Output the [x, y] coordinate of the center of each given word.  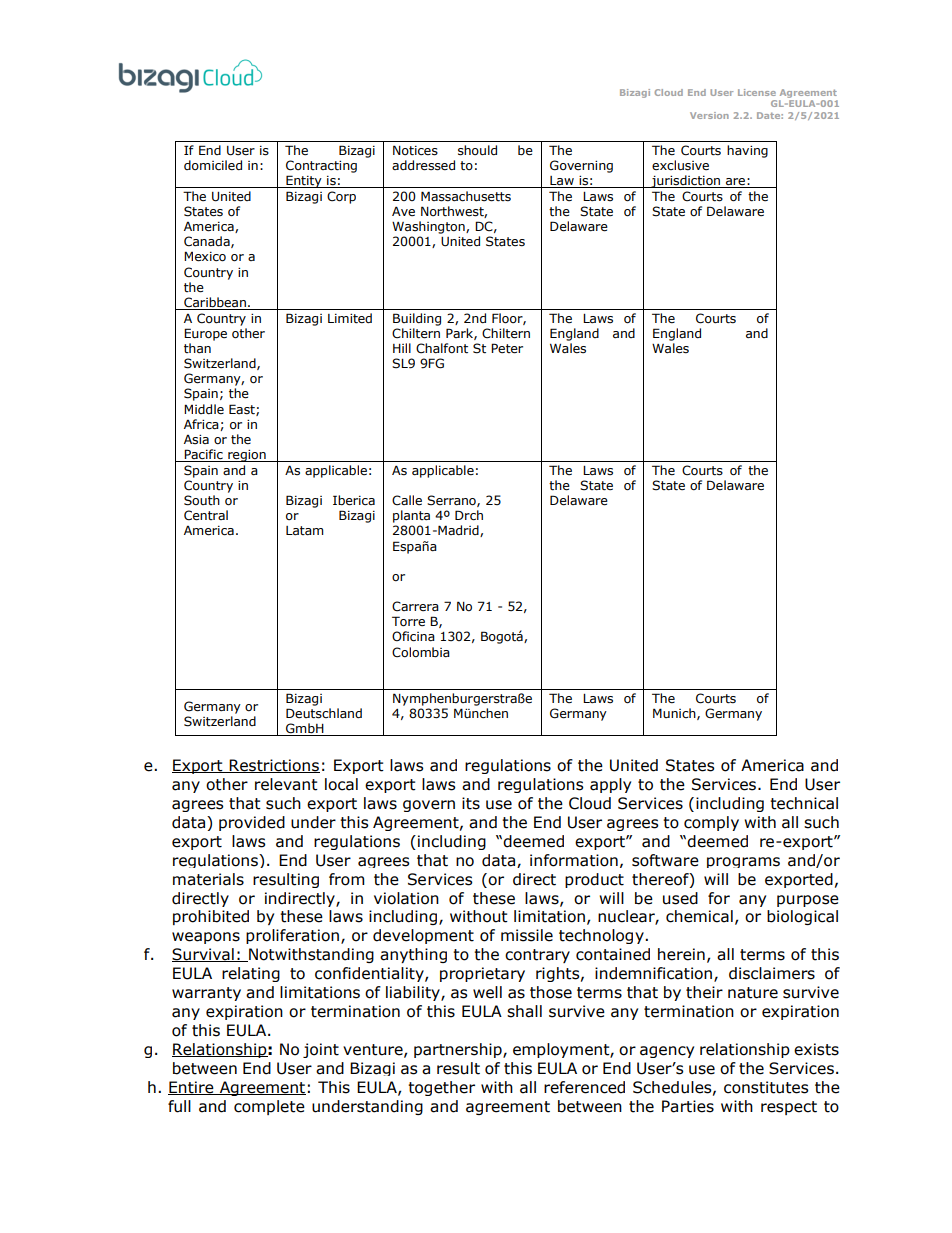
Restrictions [274, 766]
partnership [459, 1050]
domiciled [213, 165]
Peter [507, 348]
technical [804, 803]
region [247, 456]
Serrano [452, 501]
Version [709, 115]
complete [269, 1107]
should [477, 150]
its [471, 803]
